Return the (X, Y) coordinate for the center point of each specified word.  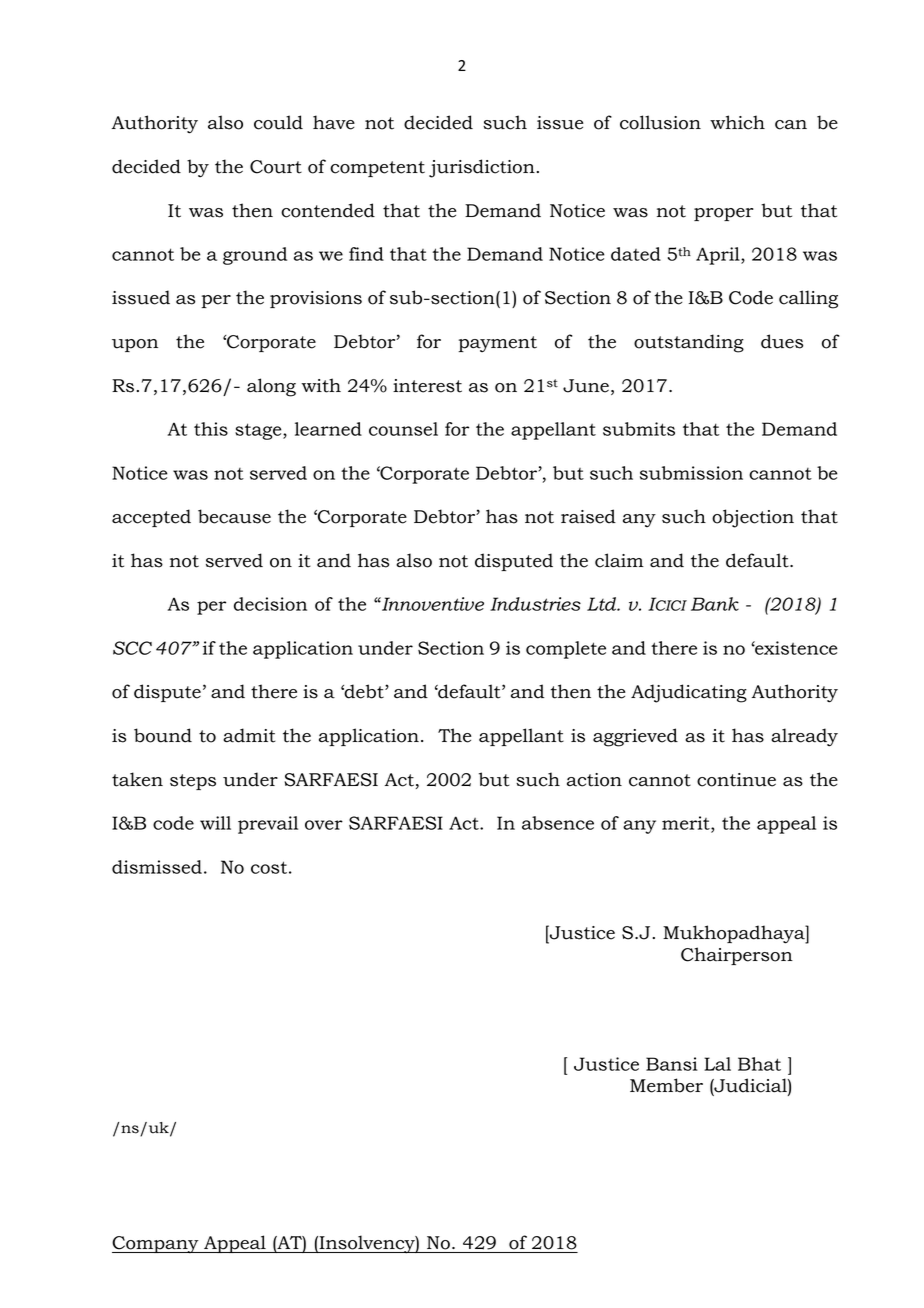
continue (736, 780)
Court (276, 167)
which (737, 122)
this (211, 429)
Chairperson (737, 956)
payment (497, 344)
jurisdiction (482, 168)
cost (269, 867)
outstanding (689, 343)
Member (666, 1085)
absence (558, 823)
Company (156, 1245)
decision (270, 604)
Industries (535, 604)
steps (193, 782)
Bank (715, 604)
